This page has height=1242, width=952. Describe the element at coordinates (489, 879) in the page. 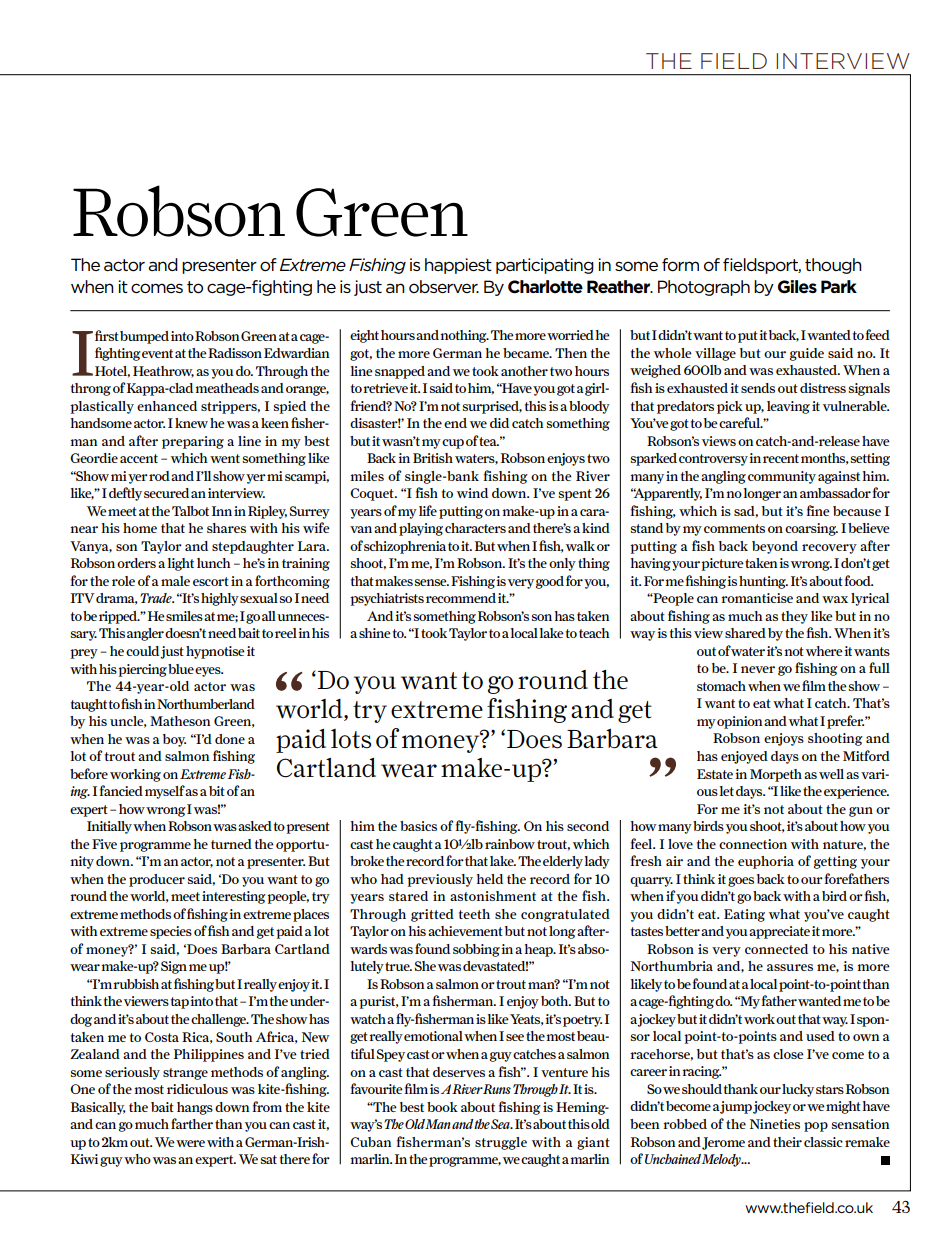

I see `held` at that location.
